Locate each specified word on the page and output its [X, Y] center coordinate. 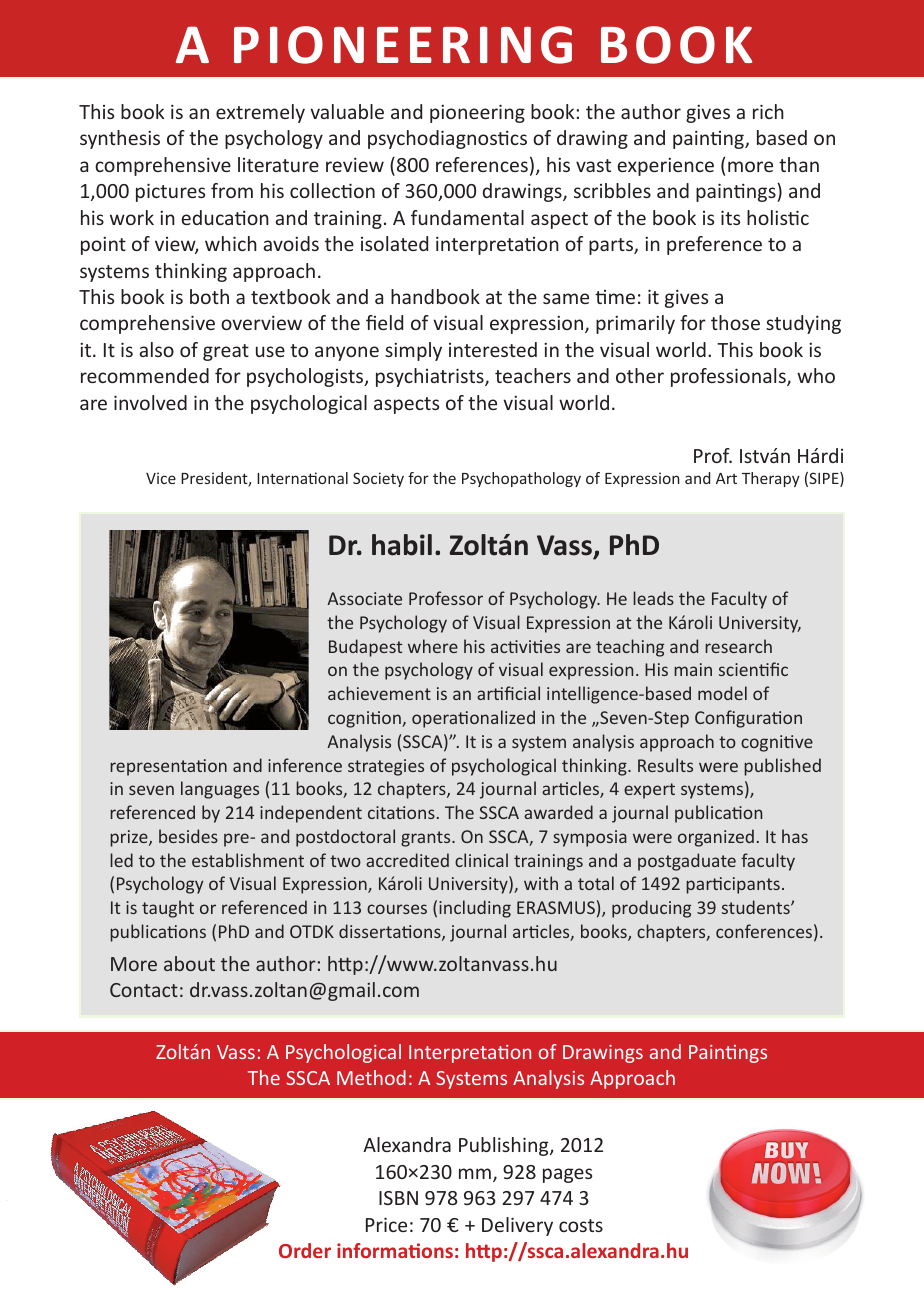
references [482, 164]
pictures [170, 192]
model [722, 693]
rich [768, 111]
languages [220, 790]
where [433, 646]
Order [305, 1250]
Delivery [517, 1226]
